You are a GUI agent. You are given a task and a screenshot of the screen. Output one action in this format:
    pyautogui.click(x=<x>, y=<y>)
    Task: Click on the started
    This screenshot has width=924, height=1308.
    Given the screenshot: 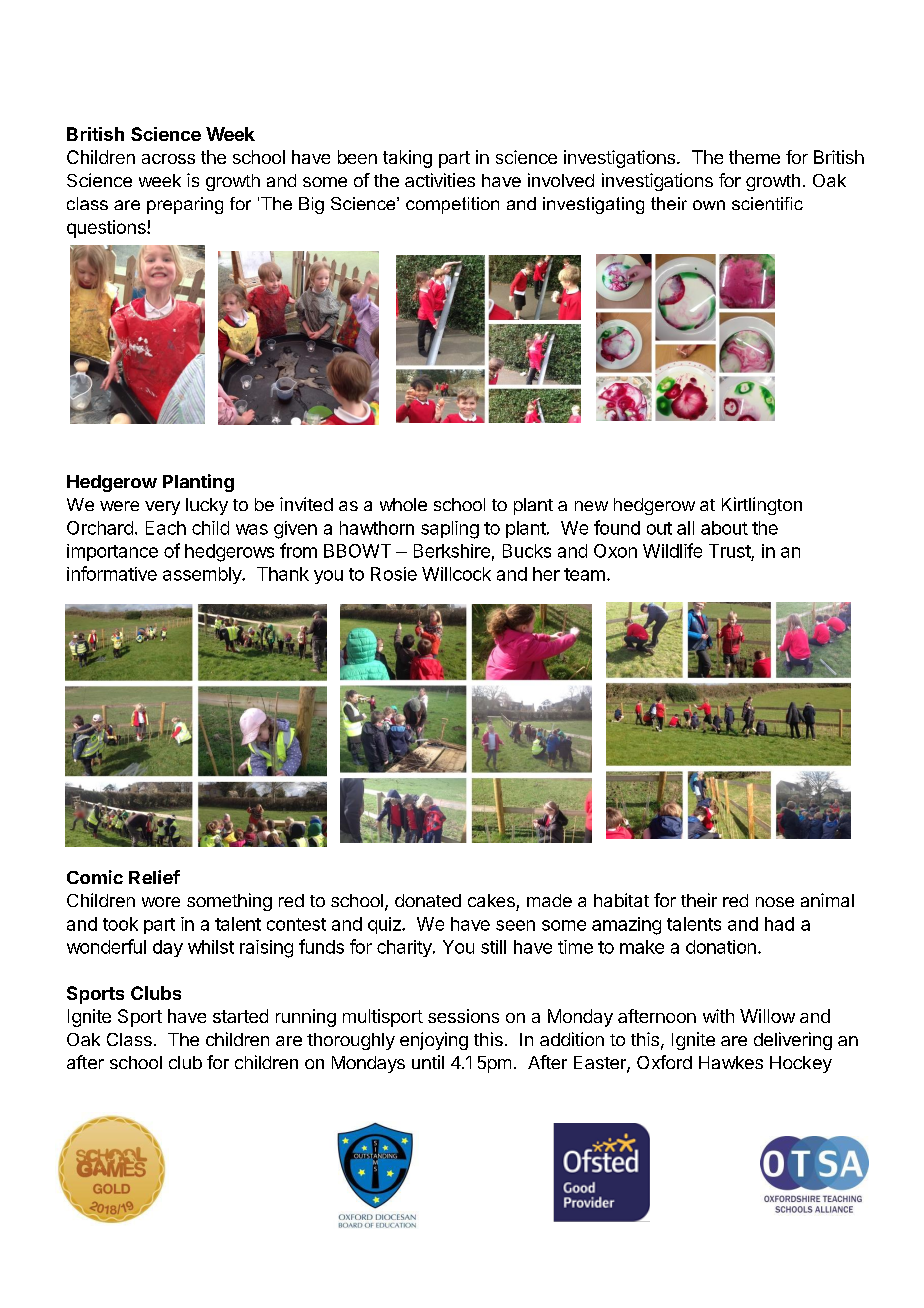 What is the action you would take?
    pyautogui.click(x=240, y=1016)
